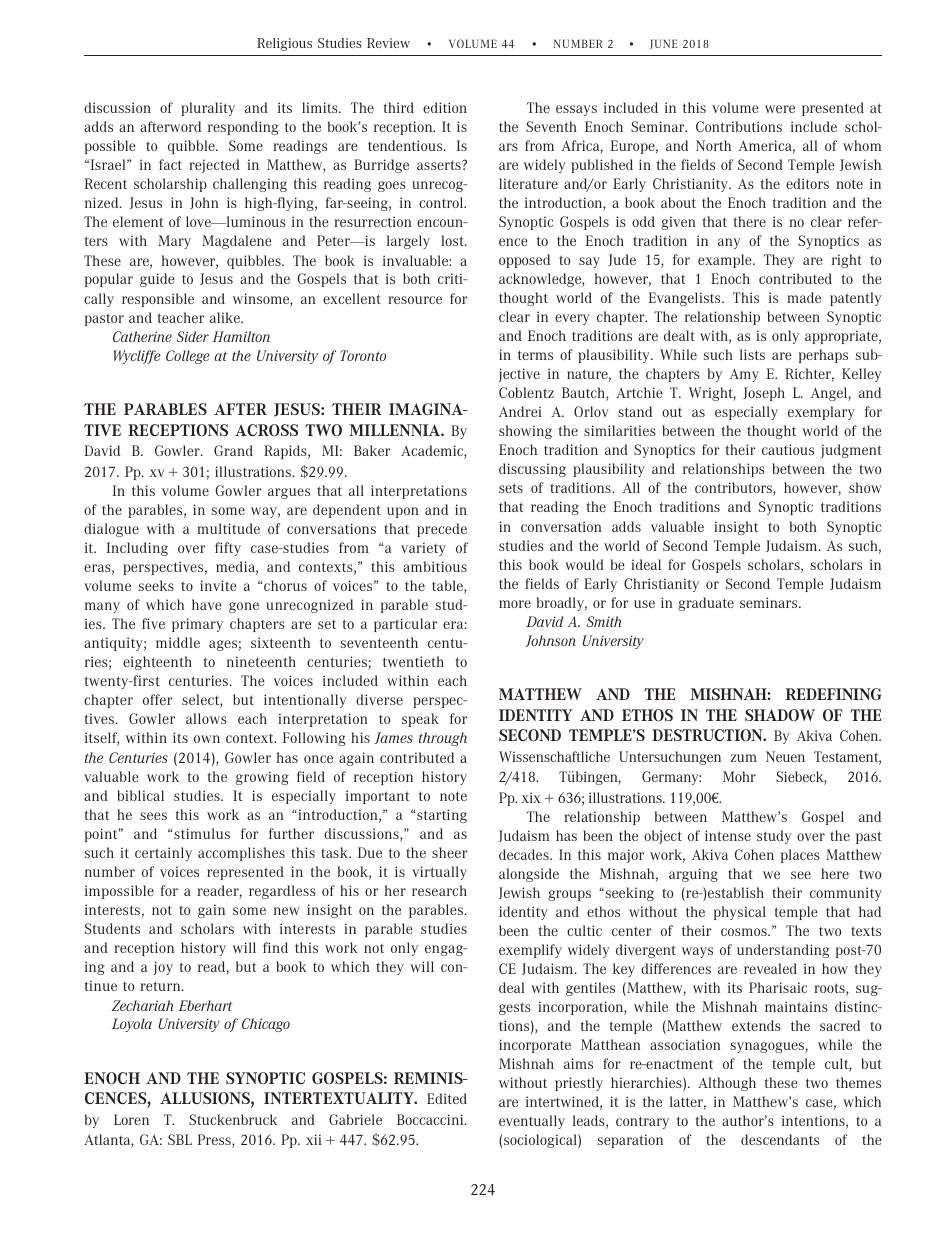 The height and width of the document is (1233, 952). What do you see at coordinates (202, 833) in the document?
I see `stimulus` at bounding box center [202, 833].
